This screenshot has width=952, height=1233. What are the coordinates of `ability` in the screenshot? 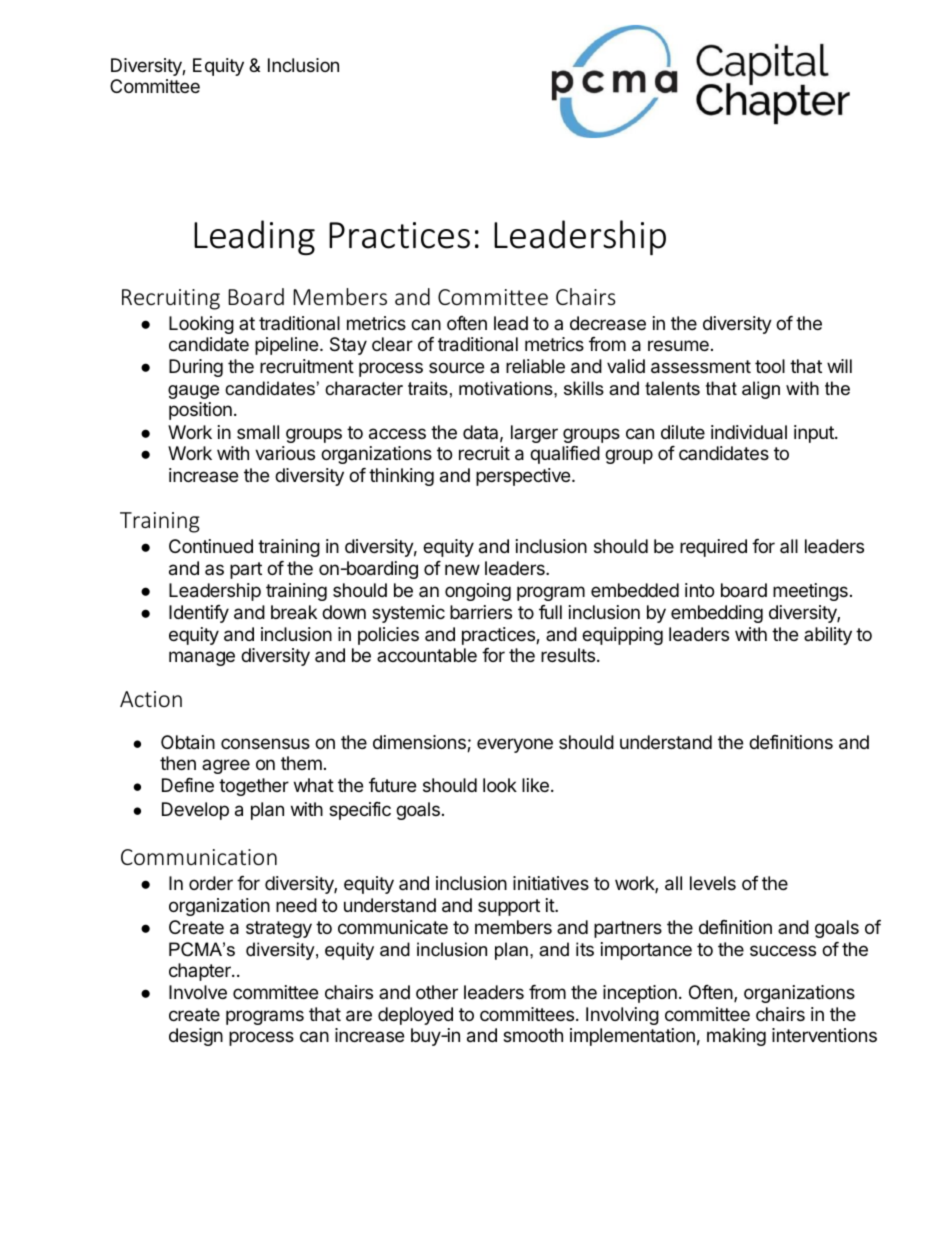 It's located at (828, 636).
